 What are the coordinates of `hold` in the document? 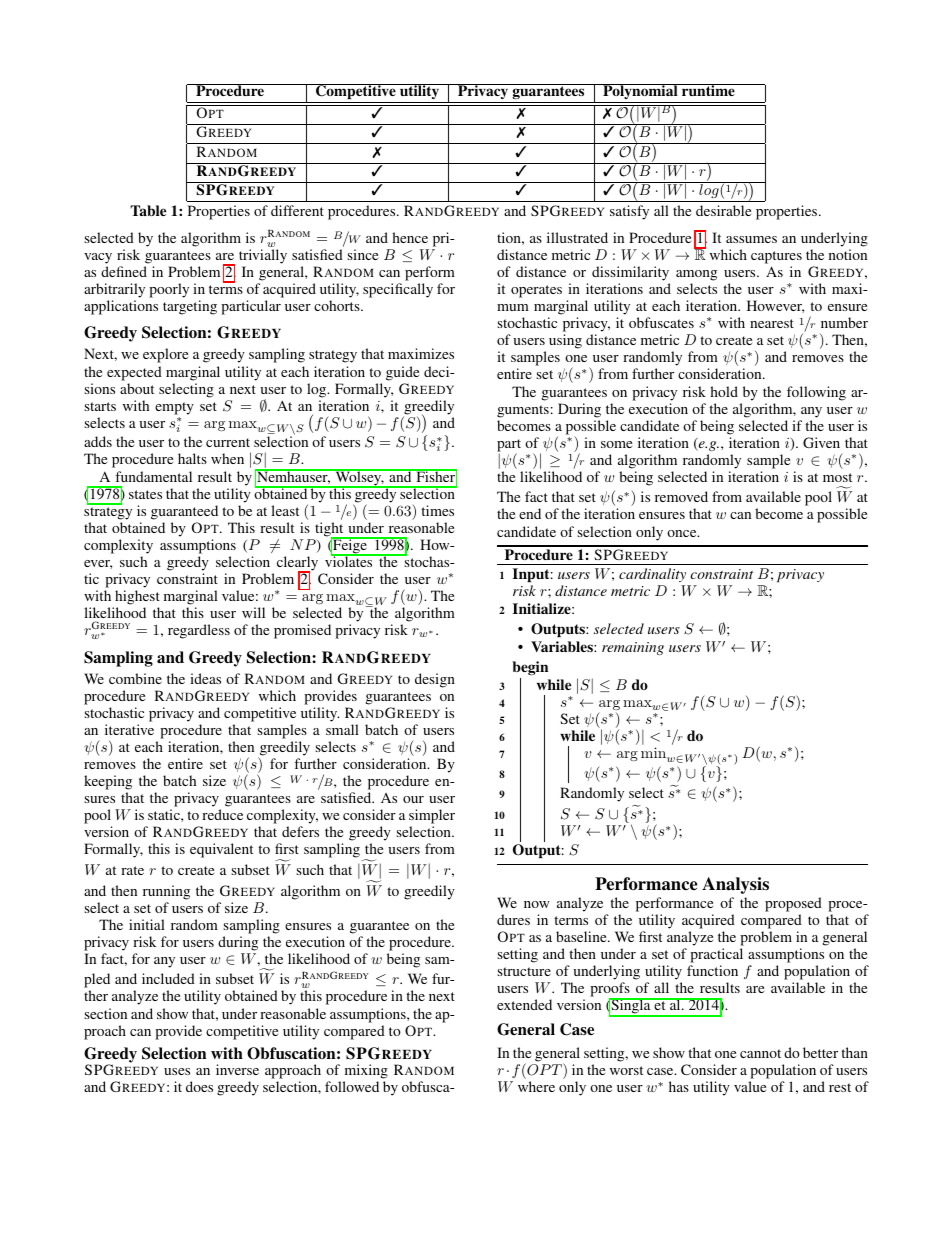 It's located at (724, 391).
